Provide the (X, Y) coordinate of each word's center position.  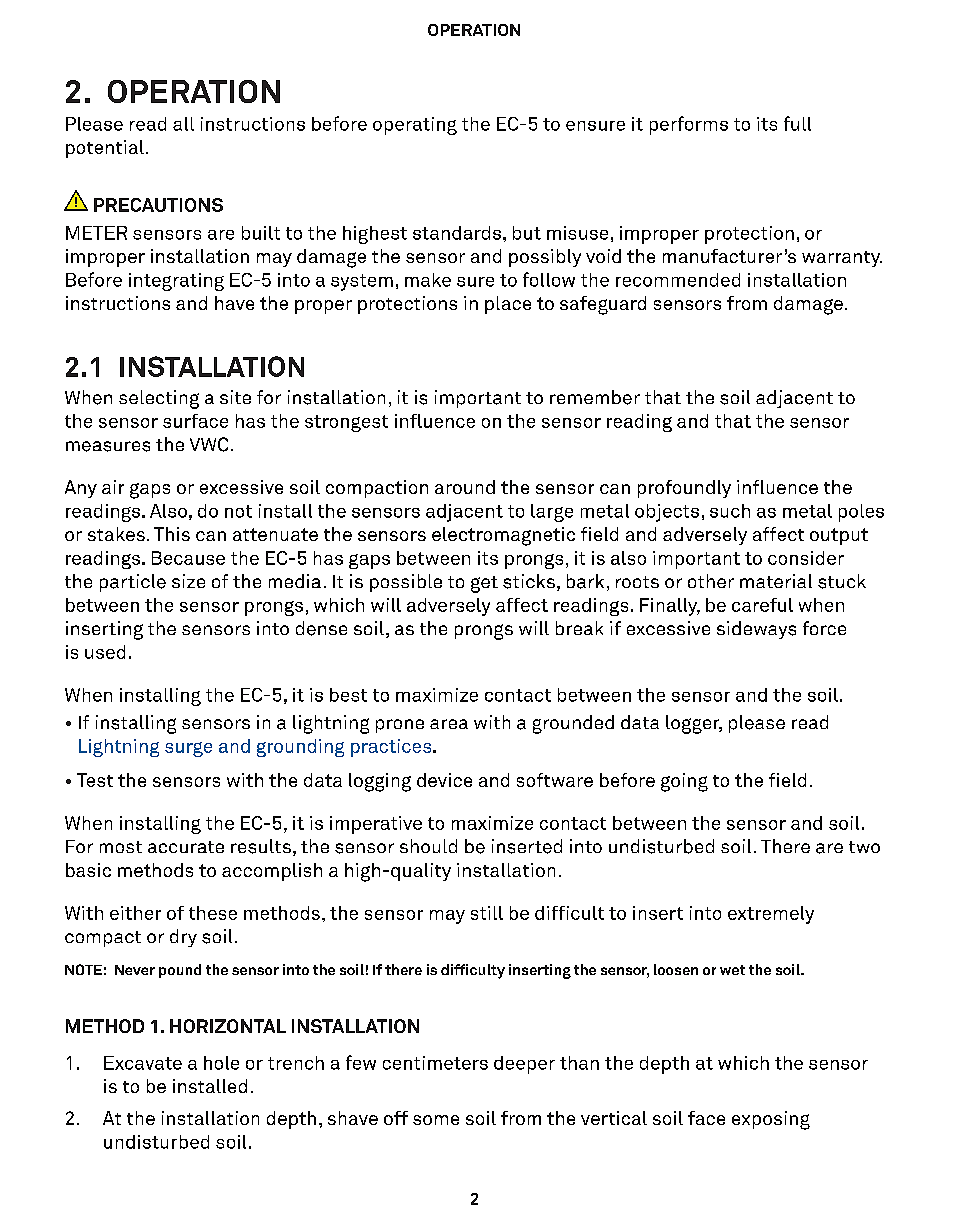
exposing (771, 1120)
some (436, 1120)
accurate (186, 847)
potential (105, 149)
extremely (771, 915)
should (428, 846)
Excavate (143, 1063)
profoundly (684, 489)
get (484, 584)
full (797, 123)
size (188, 581)
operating (415, 126)
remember (595, 397)
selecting (159, 399)
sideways (756, 630)
